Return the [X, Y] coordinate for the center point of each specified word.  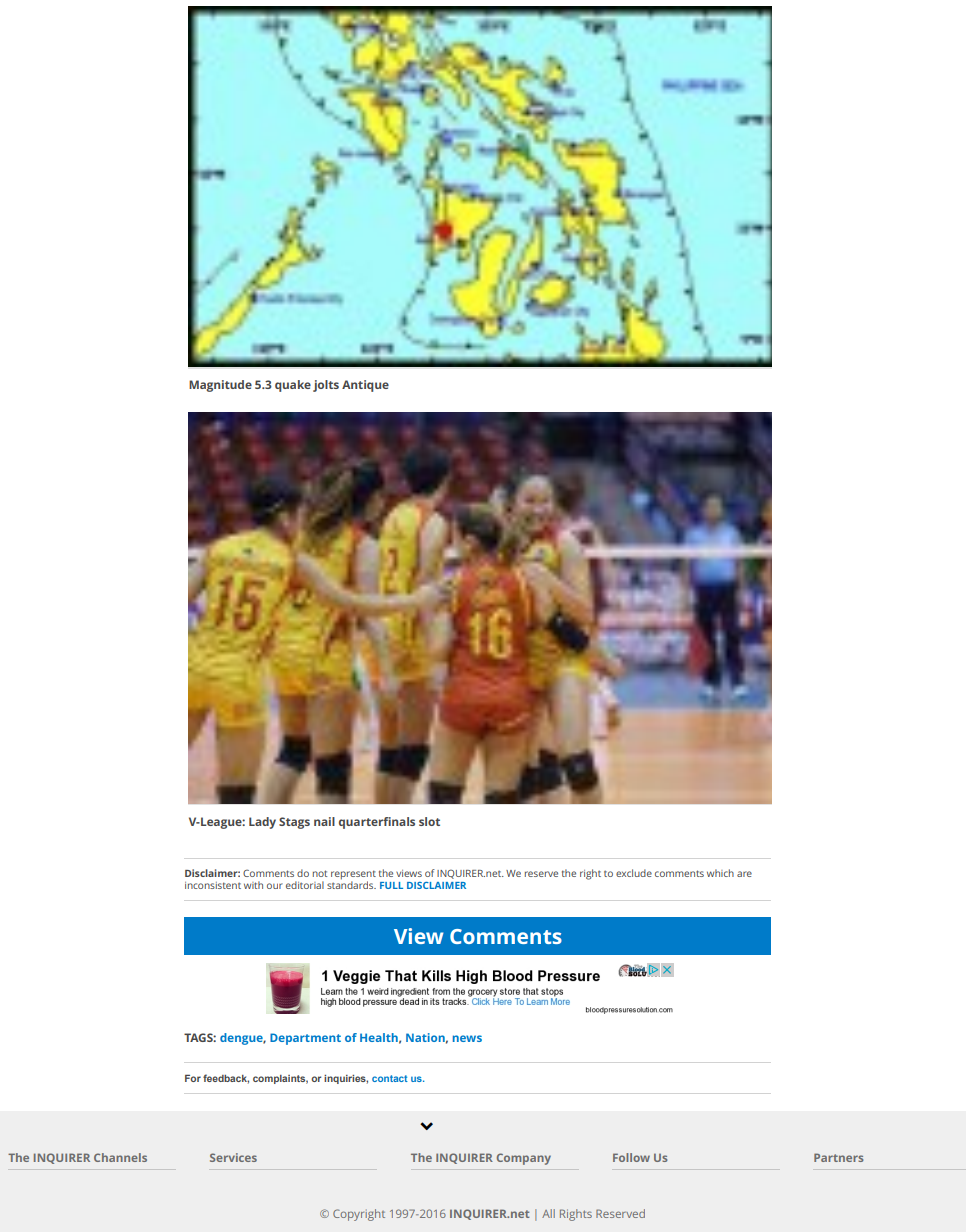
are [744, 874]
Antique [365, 386]
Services [233, 1157]
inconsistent [213, 885]
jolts [326, 386]
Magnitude [220, 386]
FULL [391, 885]
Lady [262, 823]
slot [429, 821]
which [720, 873]
